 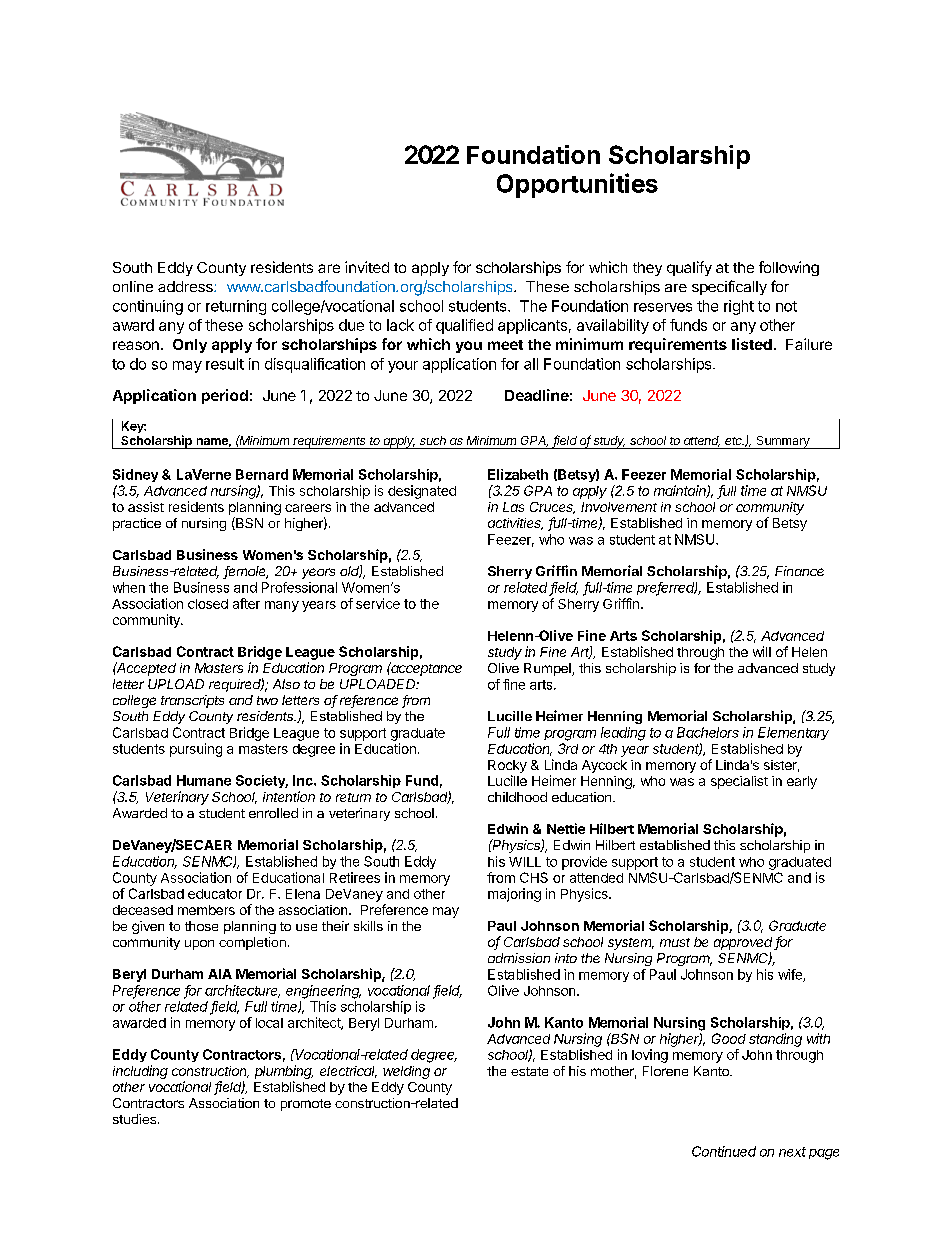 What do you see at coordinates (186, 286) in the document?
I see `address` at bounding box center [186, 286].
